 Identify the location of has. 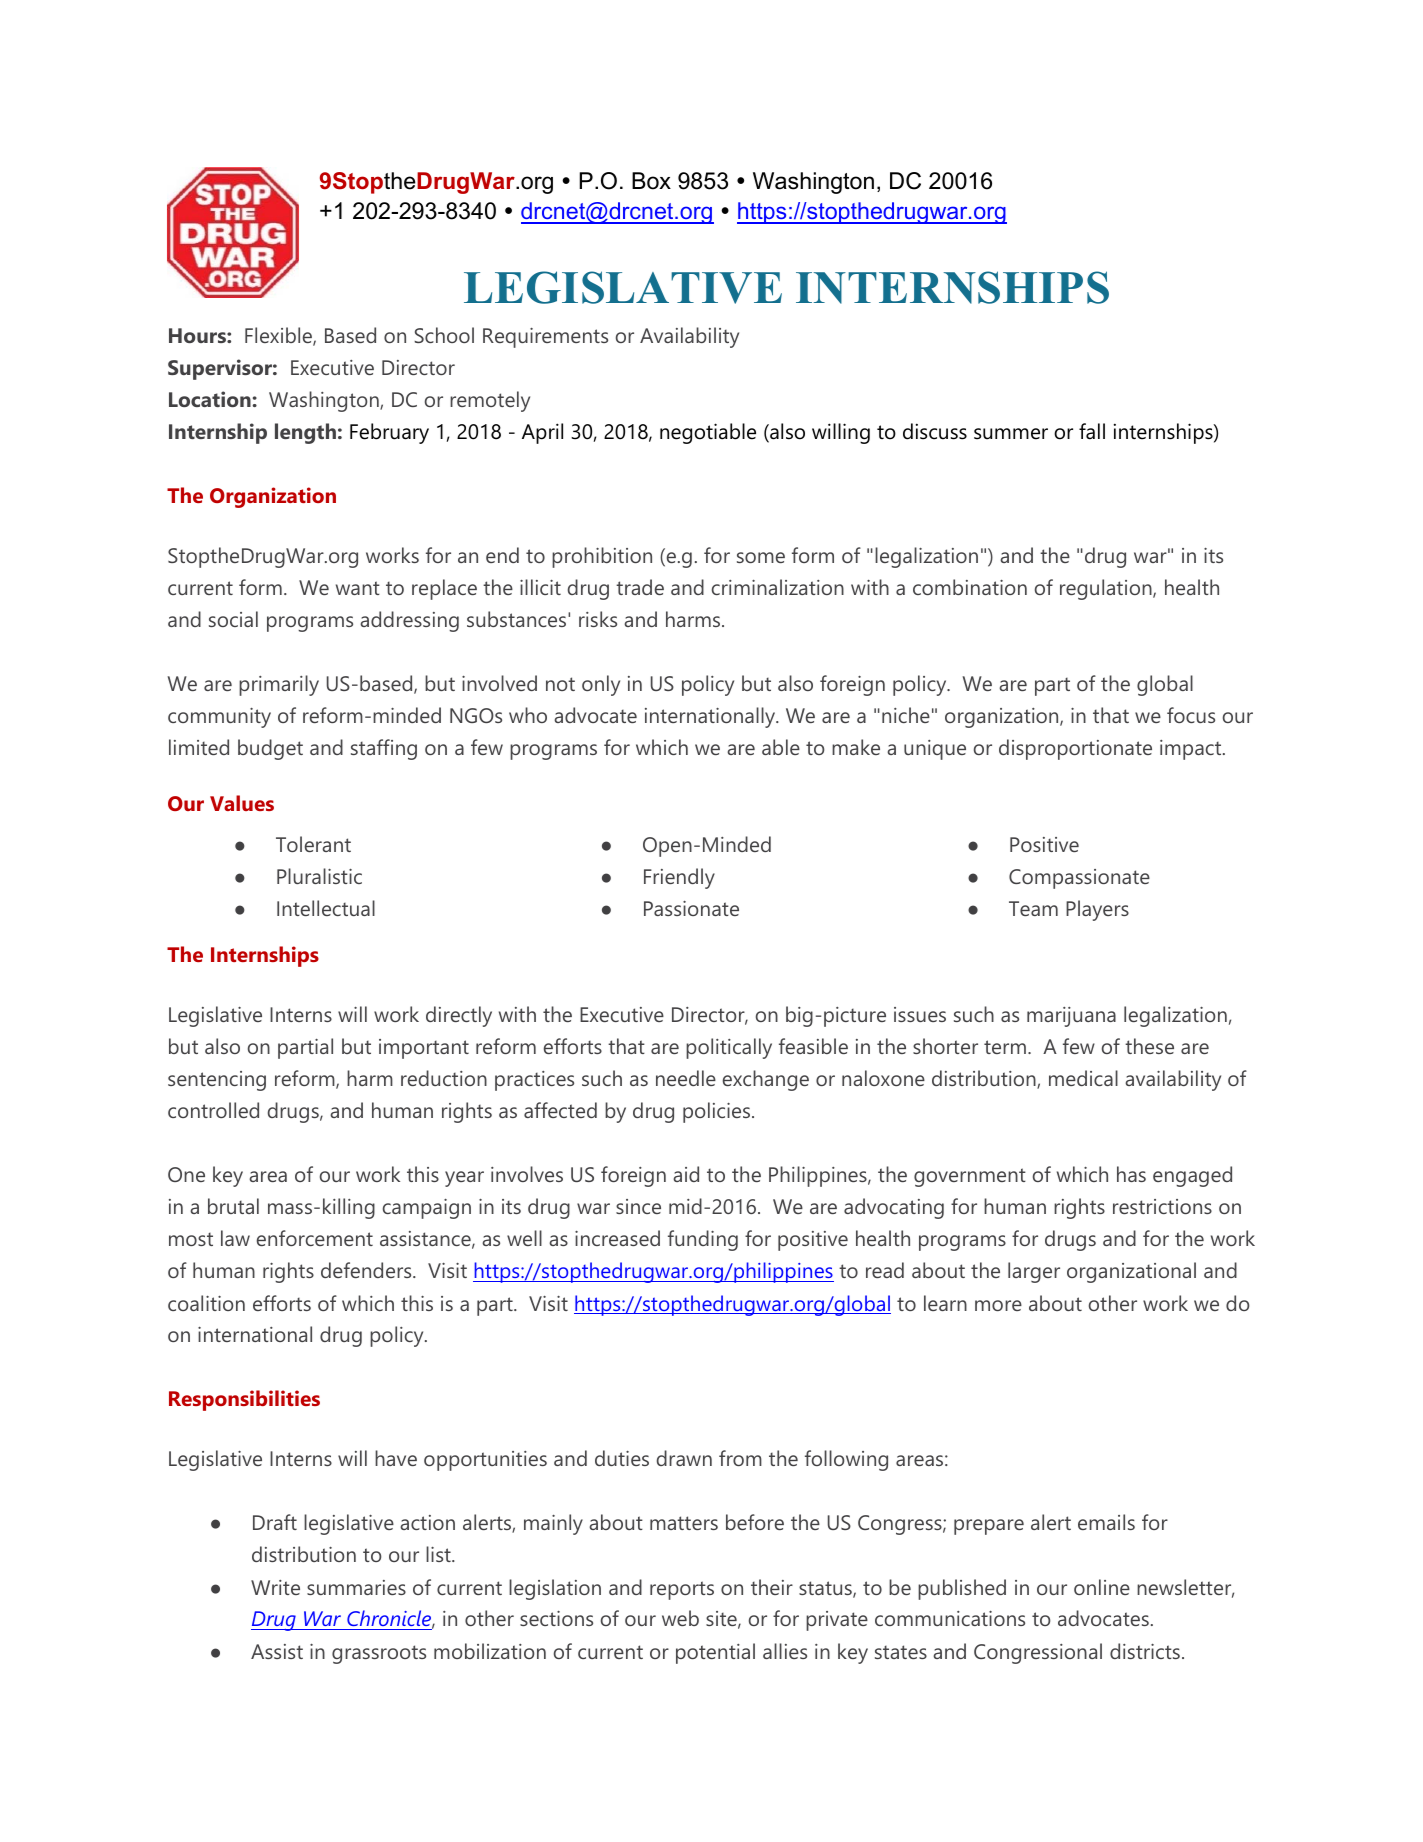
(1131, 1174).
